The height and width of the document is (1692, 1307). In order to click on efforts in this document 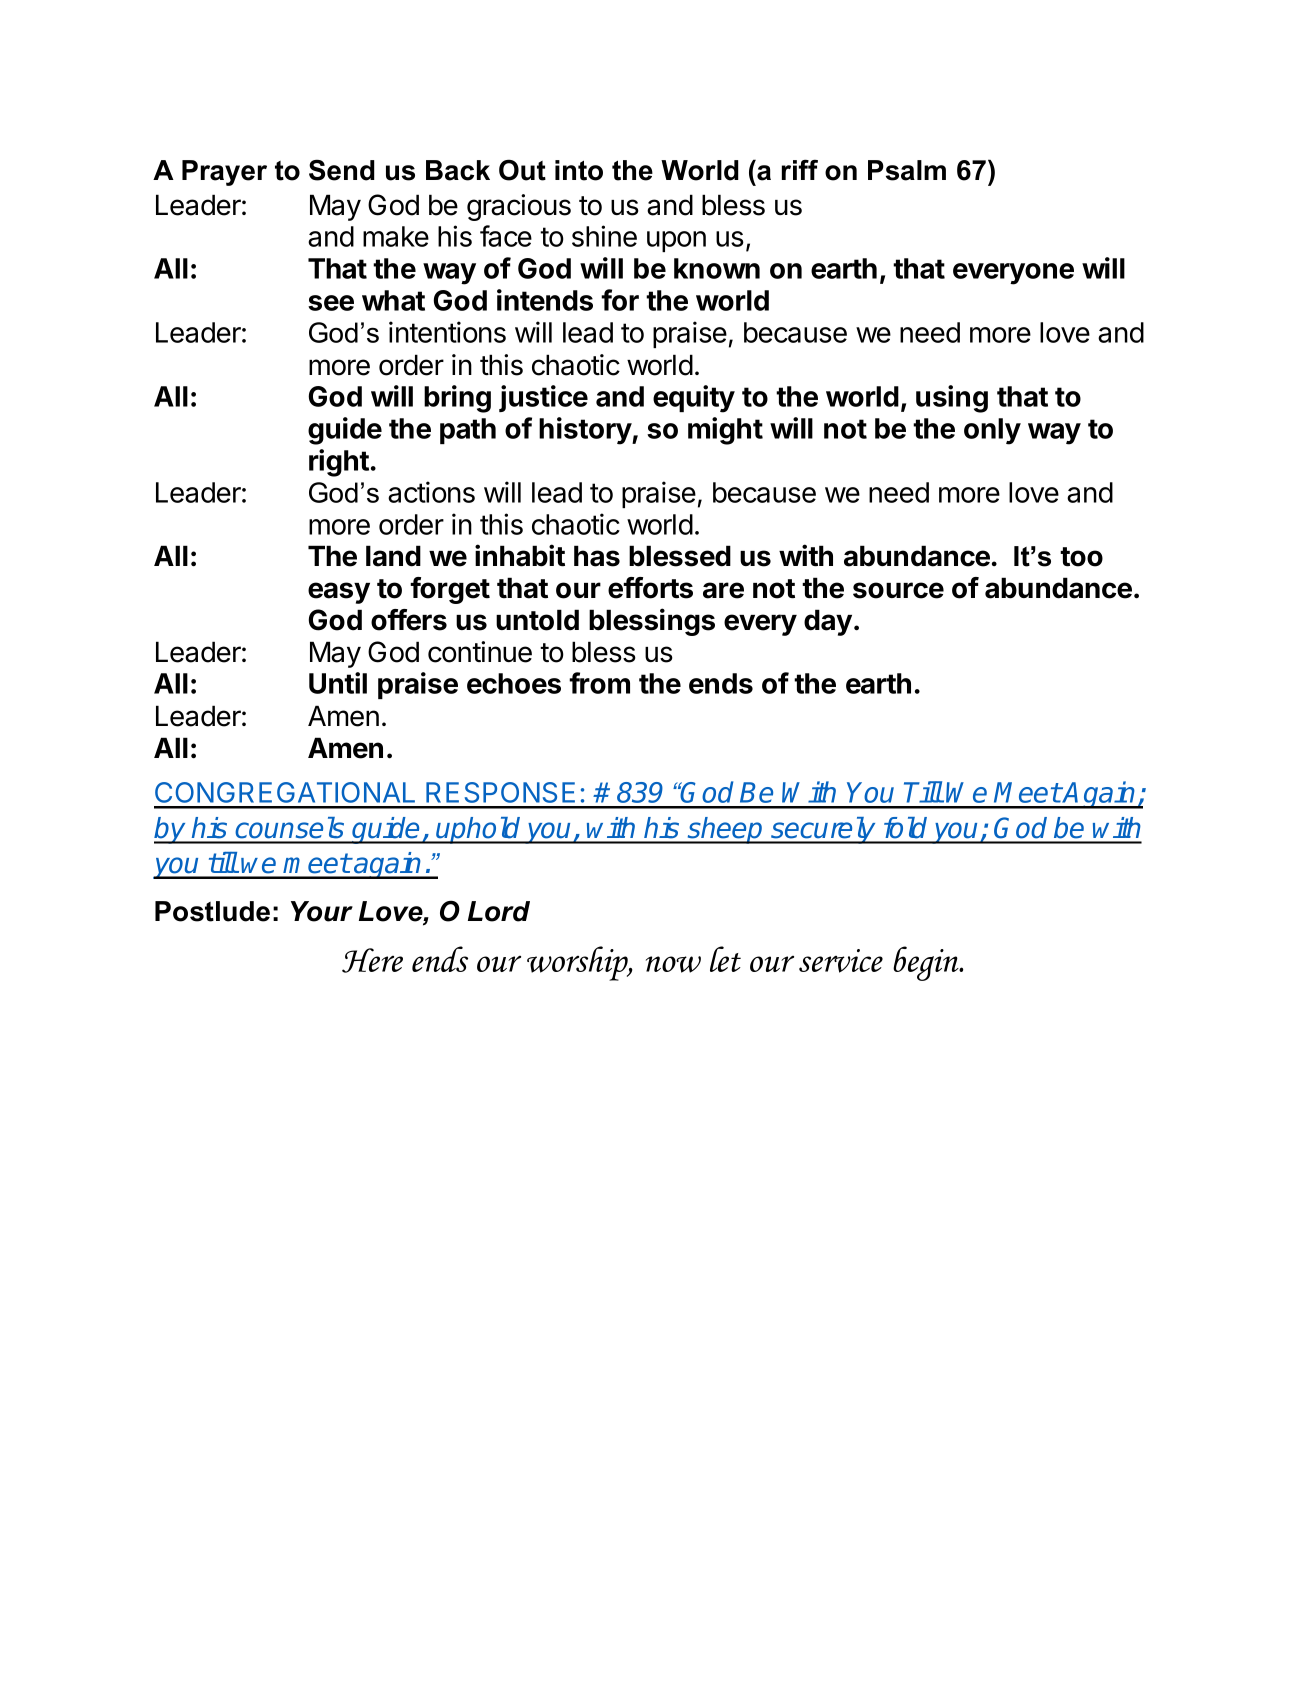, I will do `click(650, 588)`.
